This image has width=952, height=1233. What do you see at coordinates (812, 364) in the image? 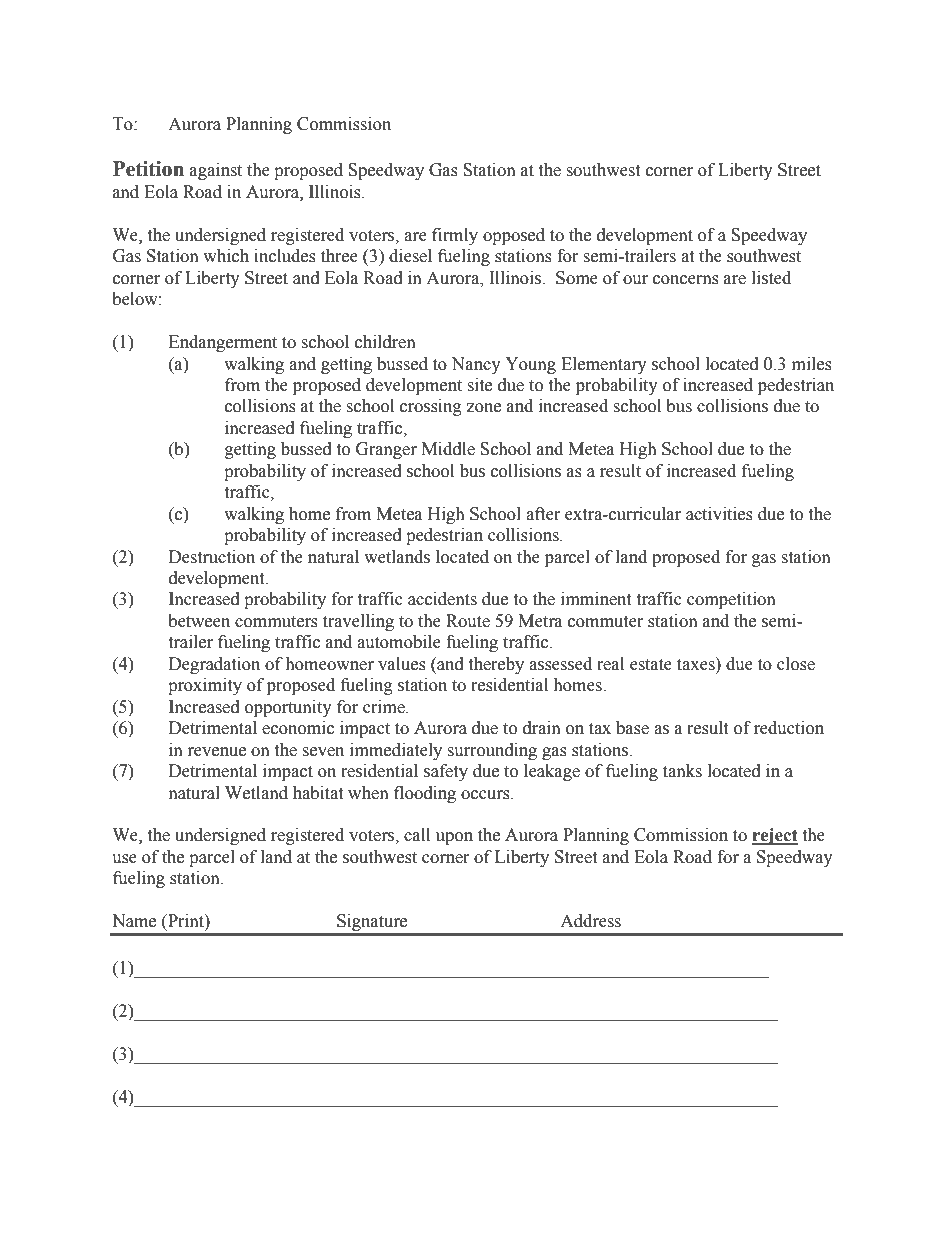
I see `miles` at bounding box center [812, 364].
